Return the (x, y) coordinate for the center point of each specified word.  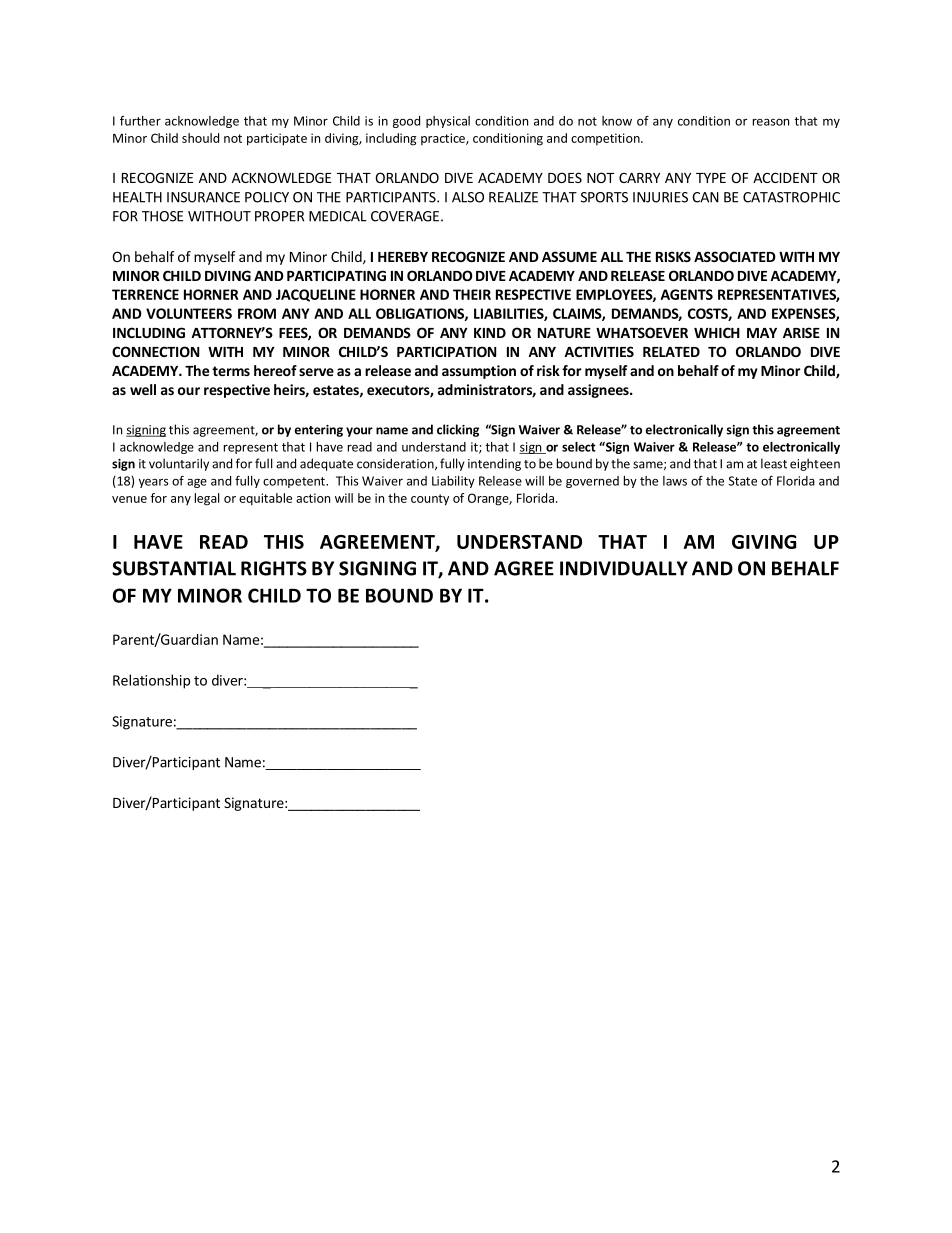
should (200, 138)
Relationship (151, 681)
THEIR (472, 294)
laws (675, 481)
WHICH (717, 332)
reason (771, 122)
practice (444, 139)
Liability (453, 482)
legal (207, 499)
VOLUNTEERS (189, 313)
